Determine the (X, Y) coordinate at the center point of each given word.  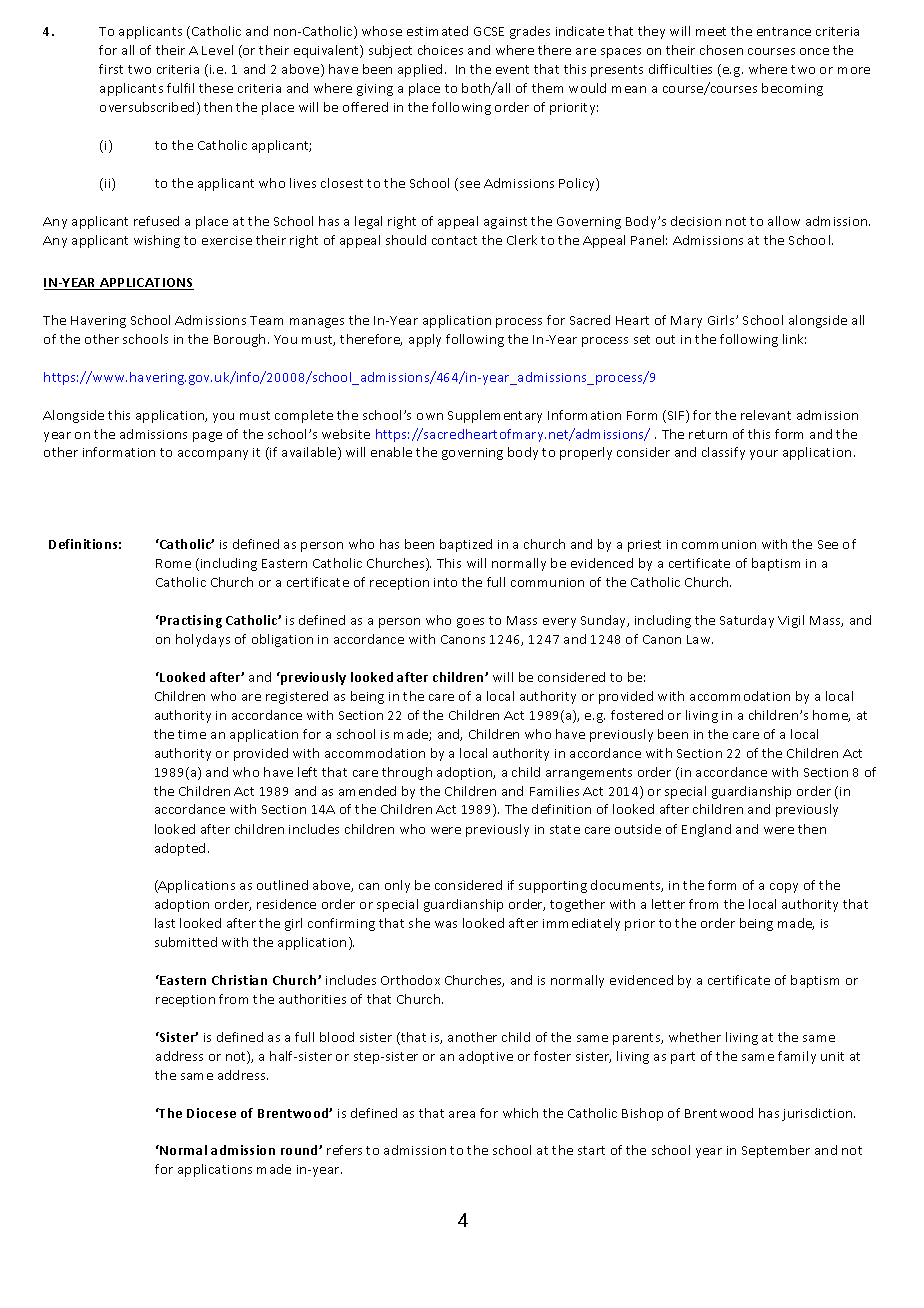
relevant (766, 415)
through (407, 773)
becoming (792, 89)
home (831, 716)
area (462, 1114)
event (512, 69)
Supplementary (495, 416)
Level (217, 50)
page (207, 437)
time (192, 734)
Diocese (211, 1113)
